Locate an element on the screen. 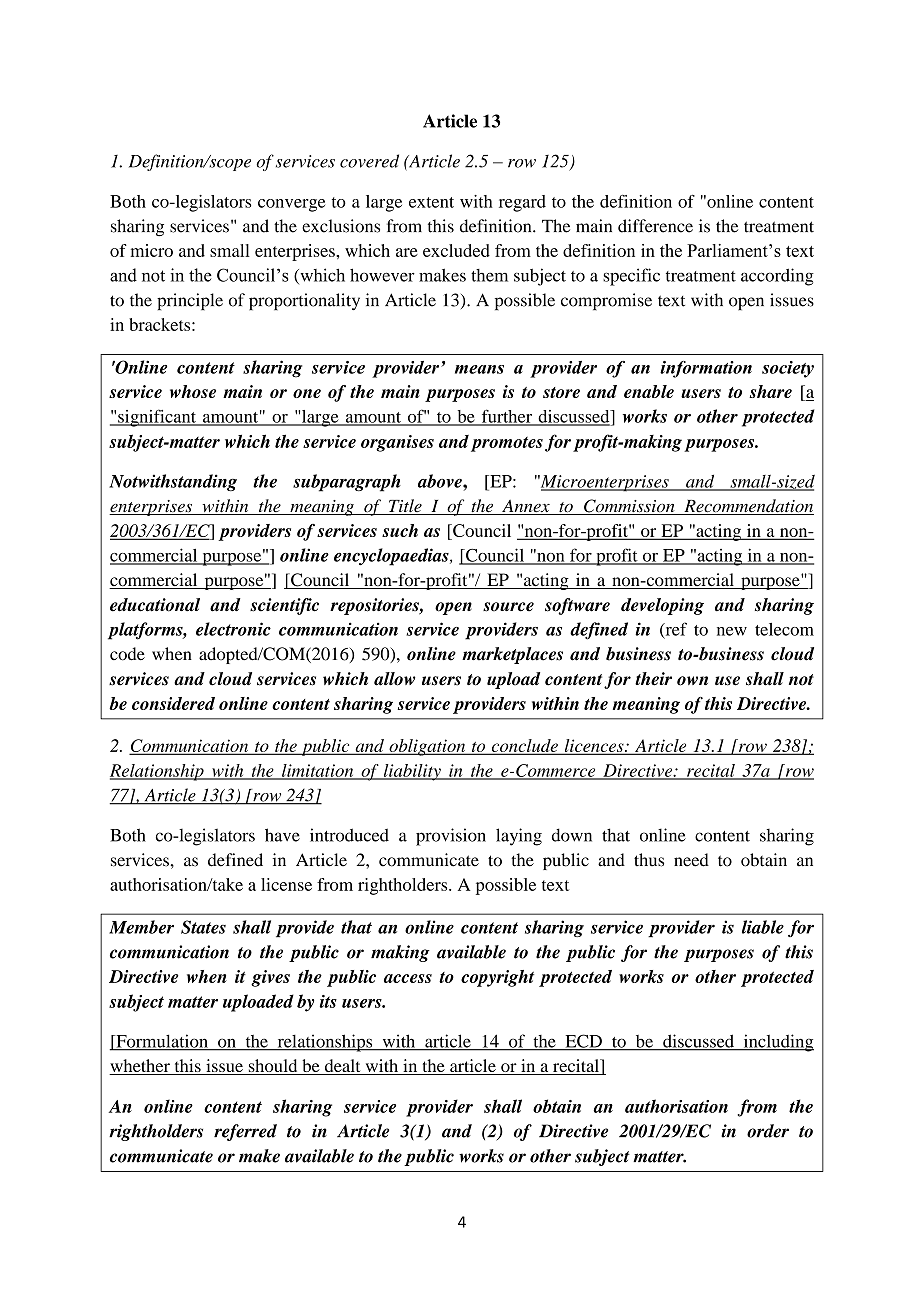 The image size is (924, 1308). extent is located at coordinates (431, 202).
